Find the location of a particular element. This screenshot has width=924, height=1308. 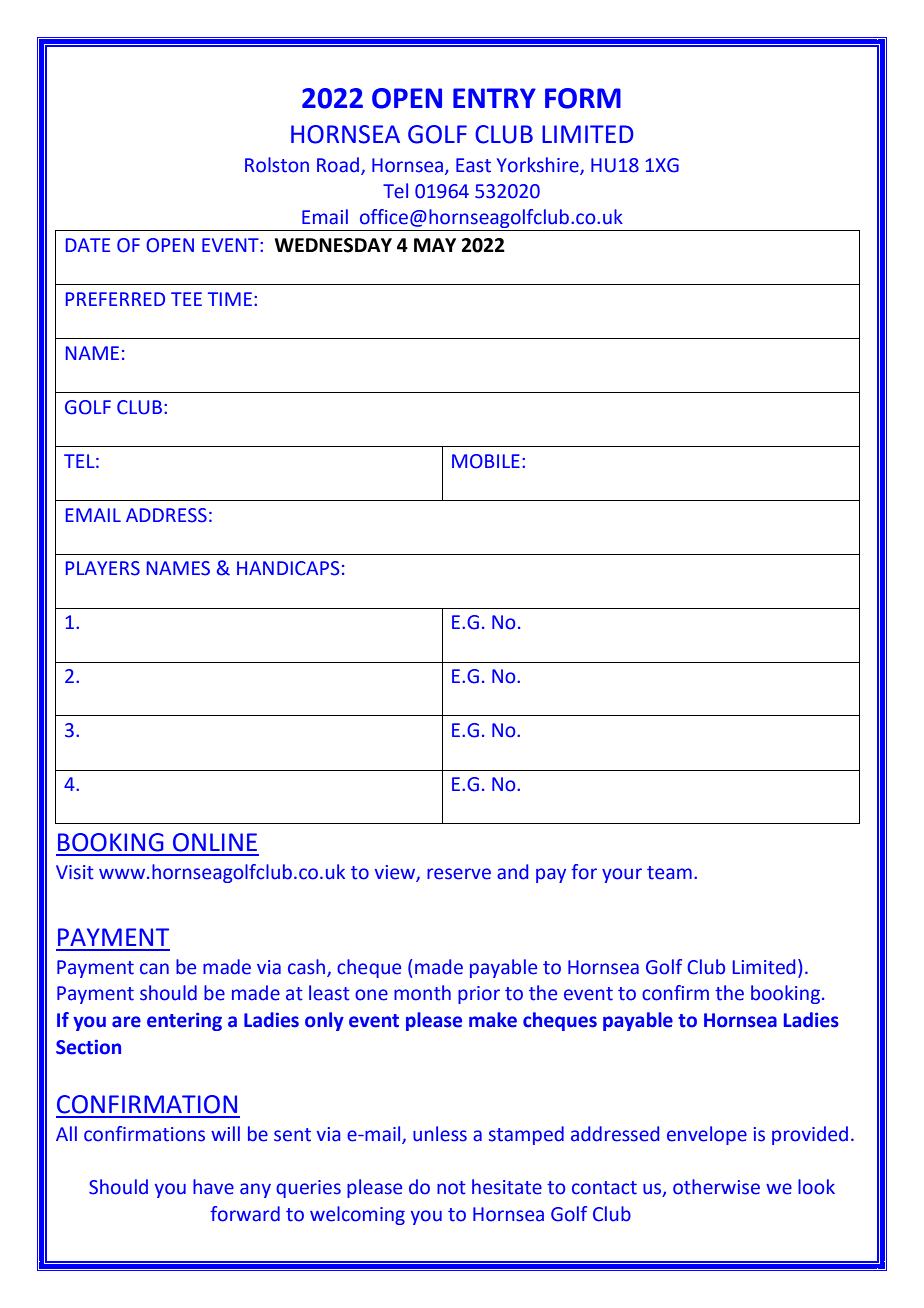

otherwise is located at coordinates (716, 1187).
